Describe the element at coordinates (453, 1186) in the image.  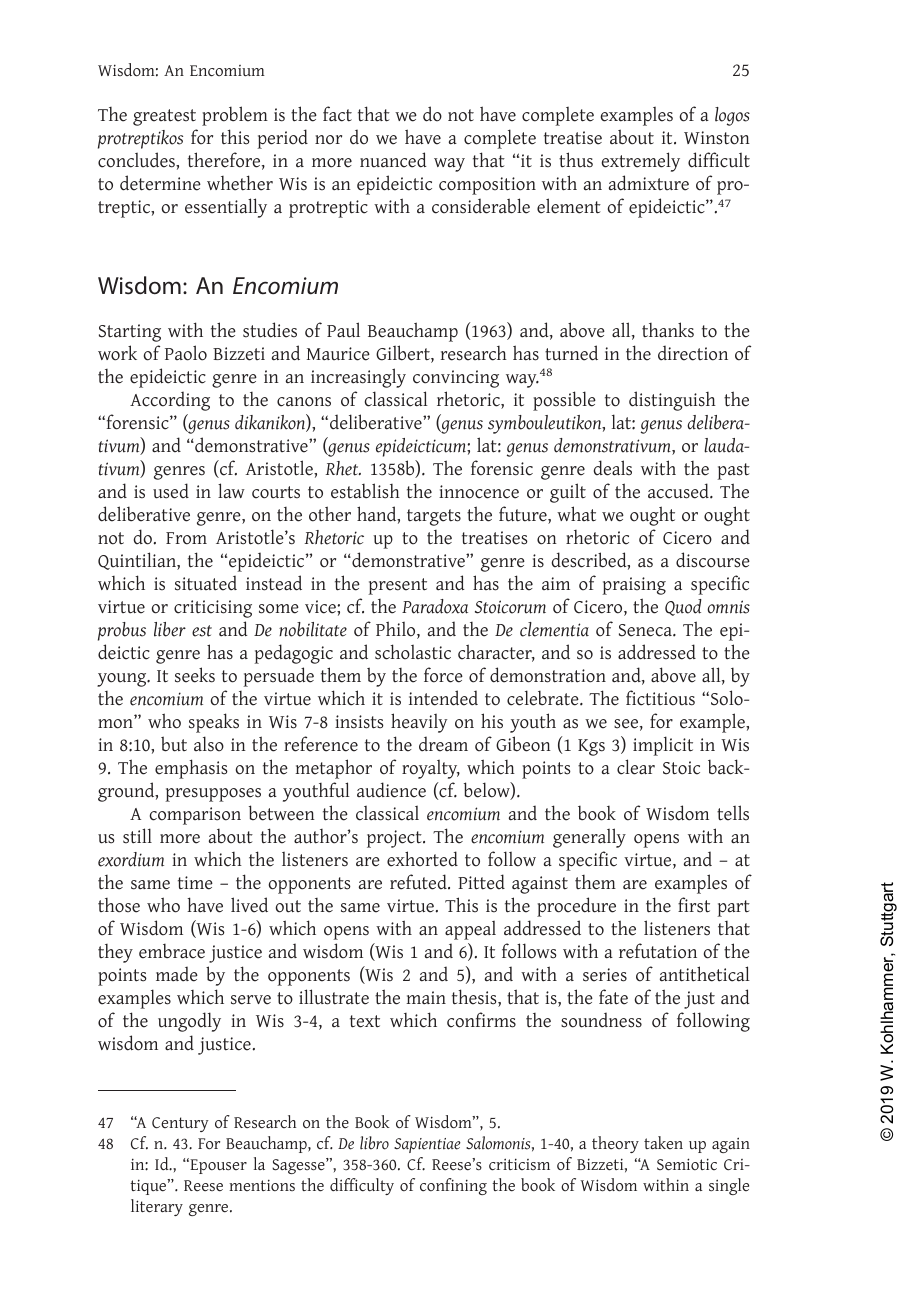
I see `confining` at that location.
